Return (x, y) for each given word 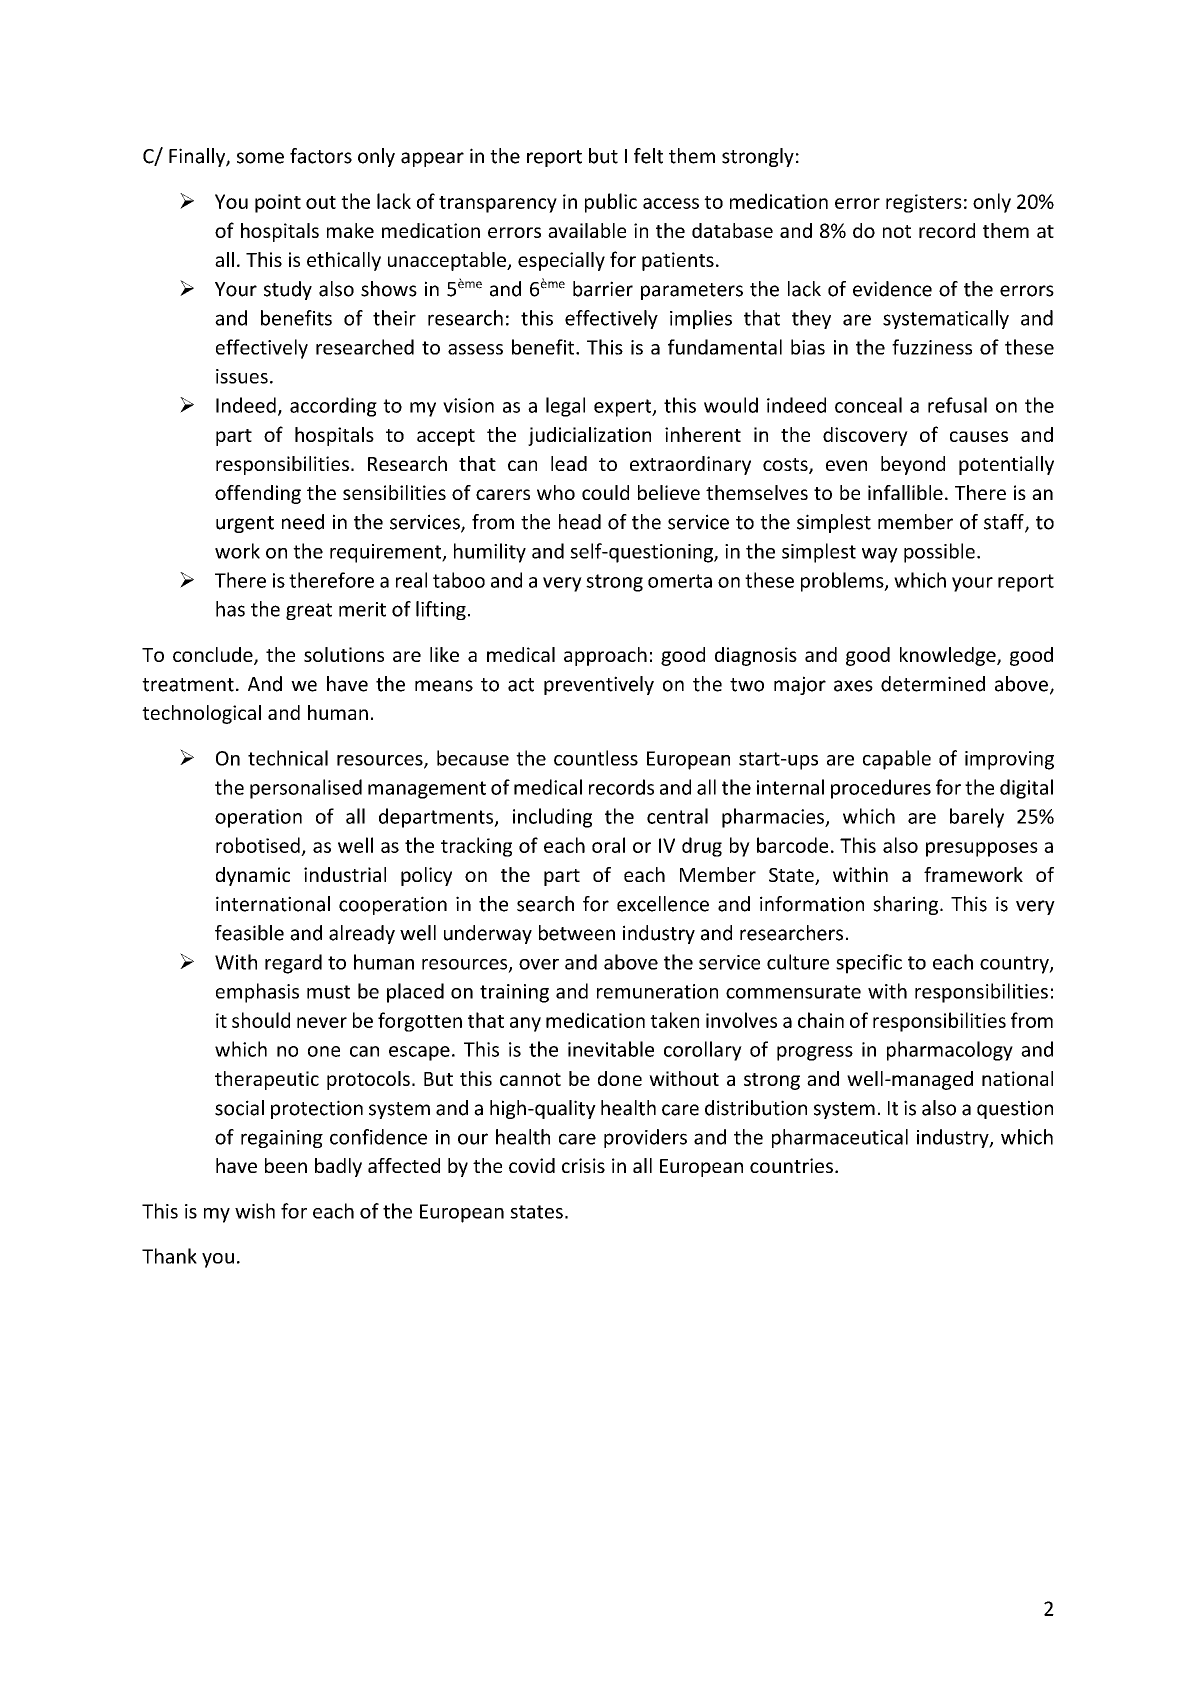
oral (608, 845)
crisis (583, 1165)
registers (924, 203)
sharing (905, 905)
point (278, 203)
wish (255, 1211)
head (580, 522)
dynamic (253, 876)
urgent (245, 524)
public (611, 203)
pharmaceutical (840, 1138)
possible (939, 553)
